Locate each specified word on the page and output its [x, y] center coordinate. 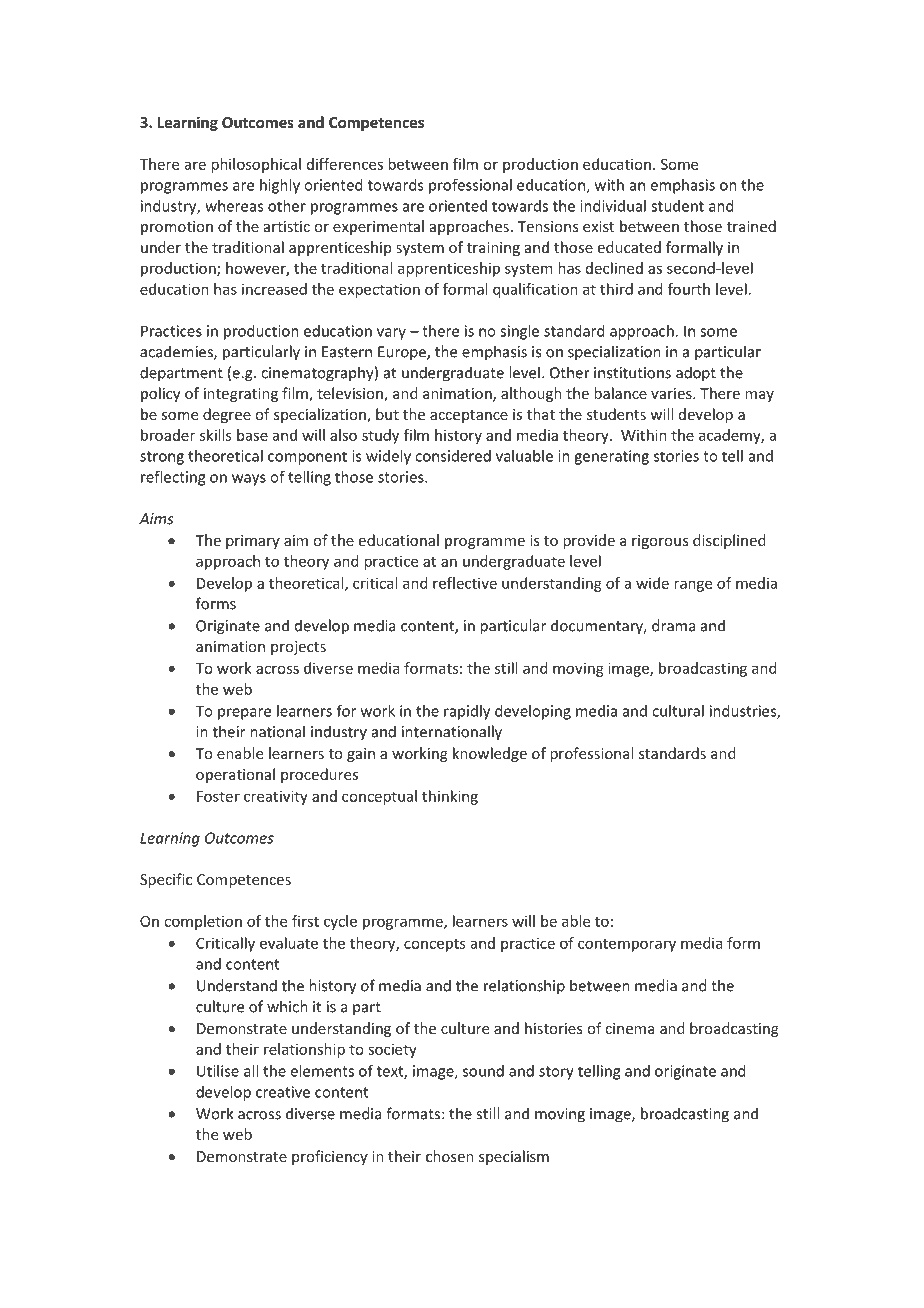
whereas [234, 206]
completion [203, 922]
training [493, 249]
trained [751, 226]
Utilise [218, 1071]
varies [672, 393]
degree [227, 415]
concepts [435, 945]
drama [674, 625]
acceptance [469, 416]
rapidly [467, 712]
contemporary [627, 945]
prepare [244, 714]
